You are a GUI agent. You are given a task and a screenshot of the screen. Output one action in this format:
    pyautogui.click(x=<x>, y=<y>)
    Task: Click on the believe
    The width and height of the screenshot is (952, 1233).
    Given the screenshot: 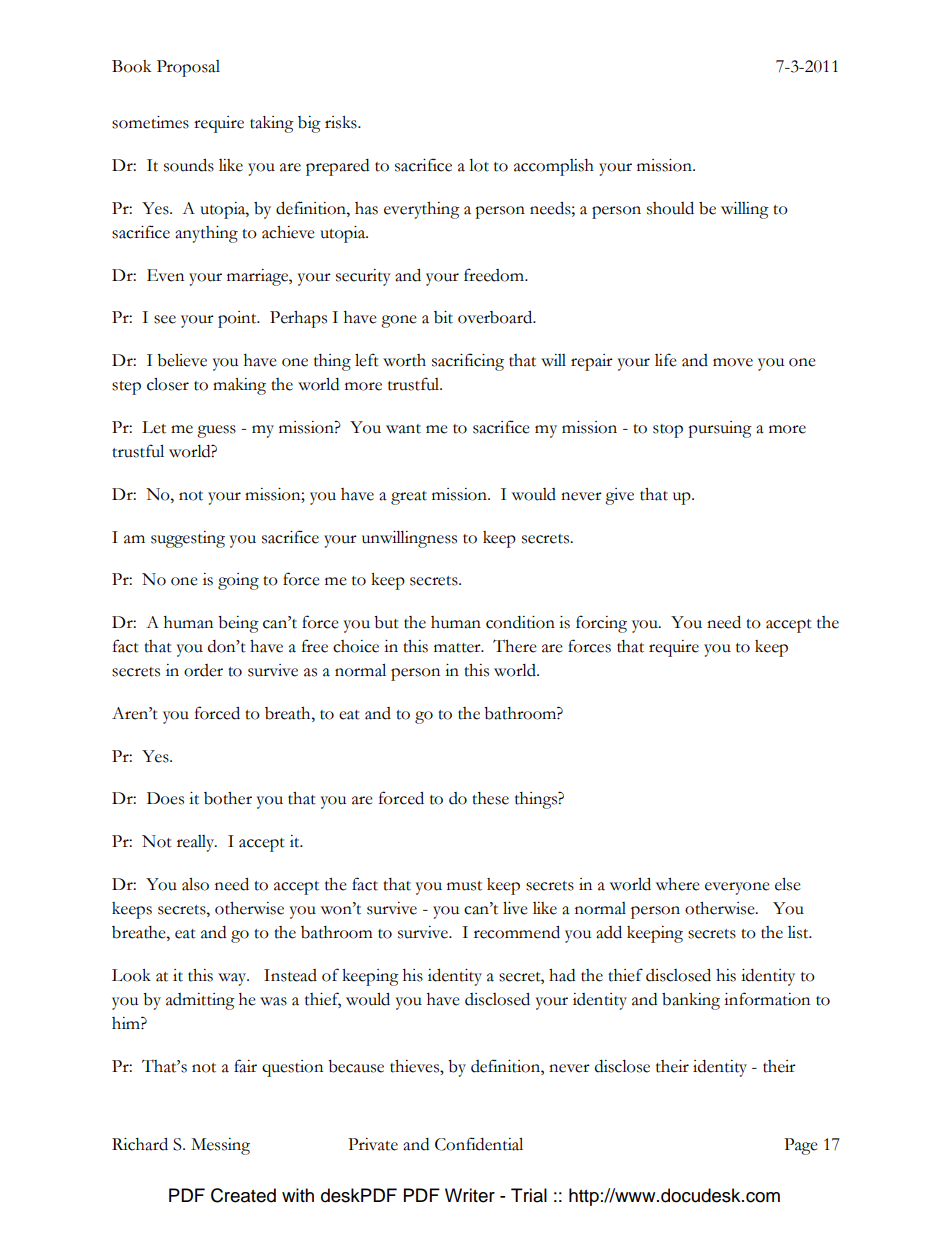 What is the action you would take?
    pyautogui.click(x=182, y=360)
